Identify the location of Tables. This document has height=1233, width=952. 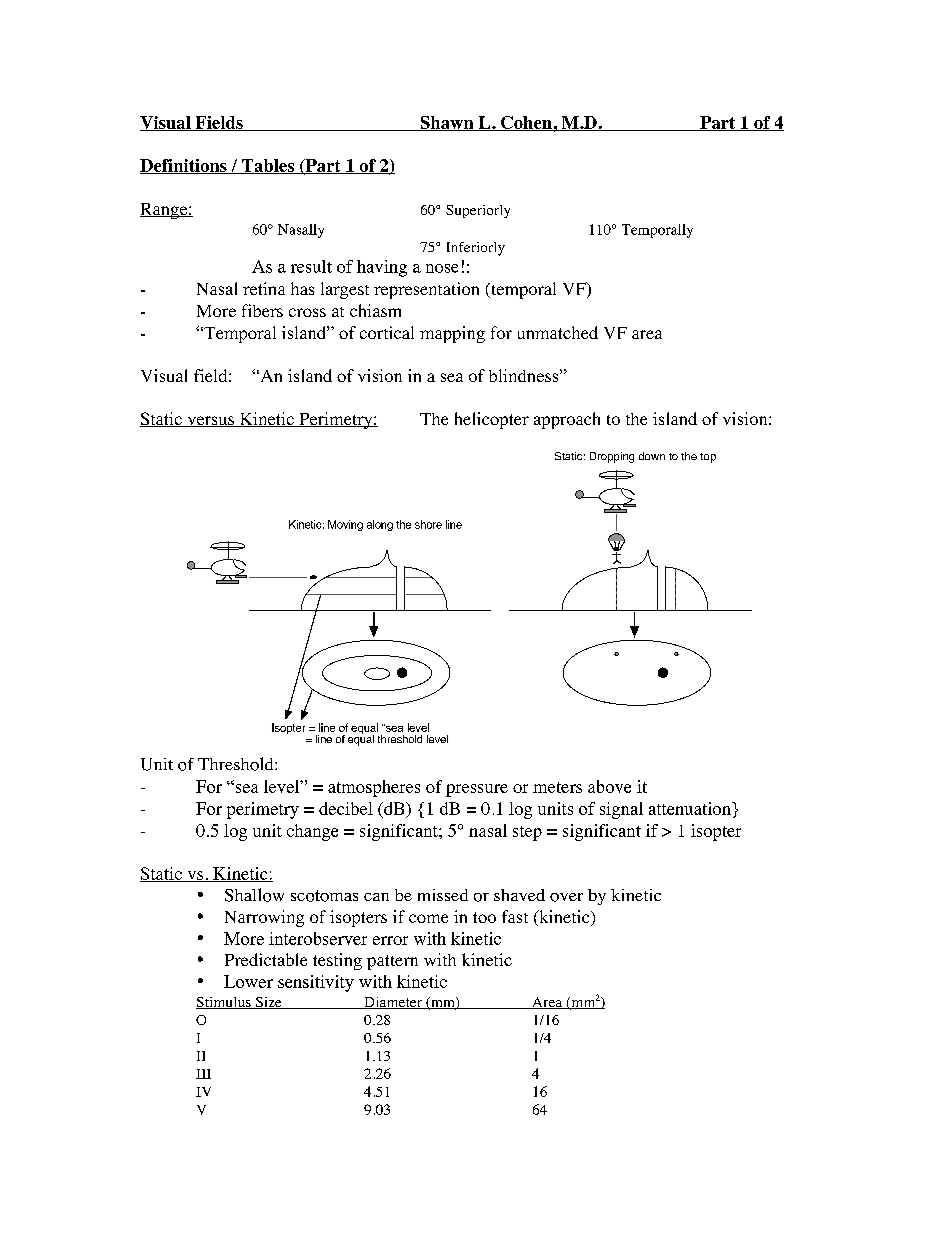
(268, 166).
